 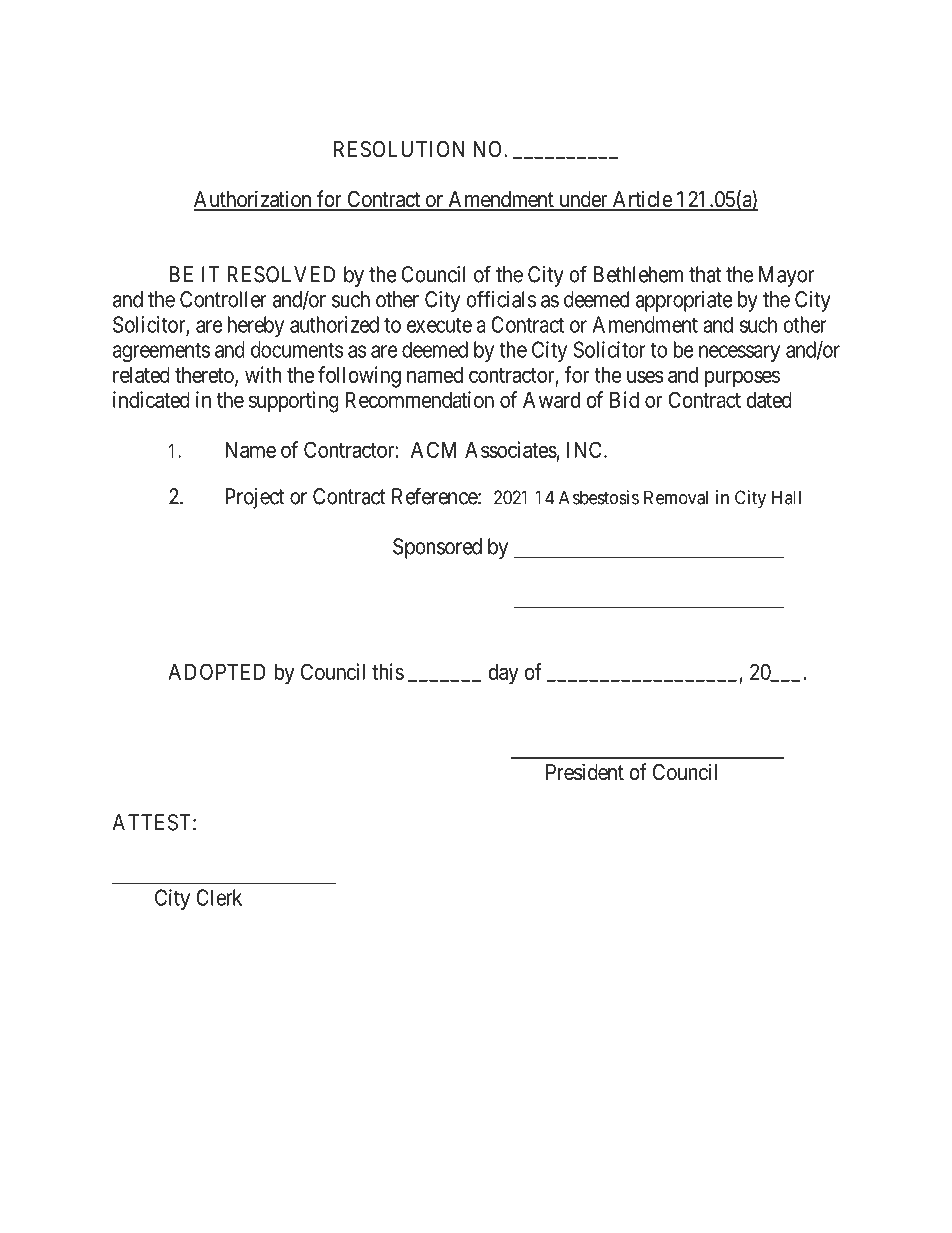 What do you see at coordinates (641, 200) in the screenshot?
I see `Article` at bounding box center [641, 200].
